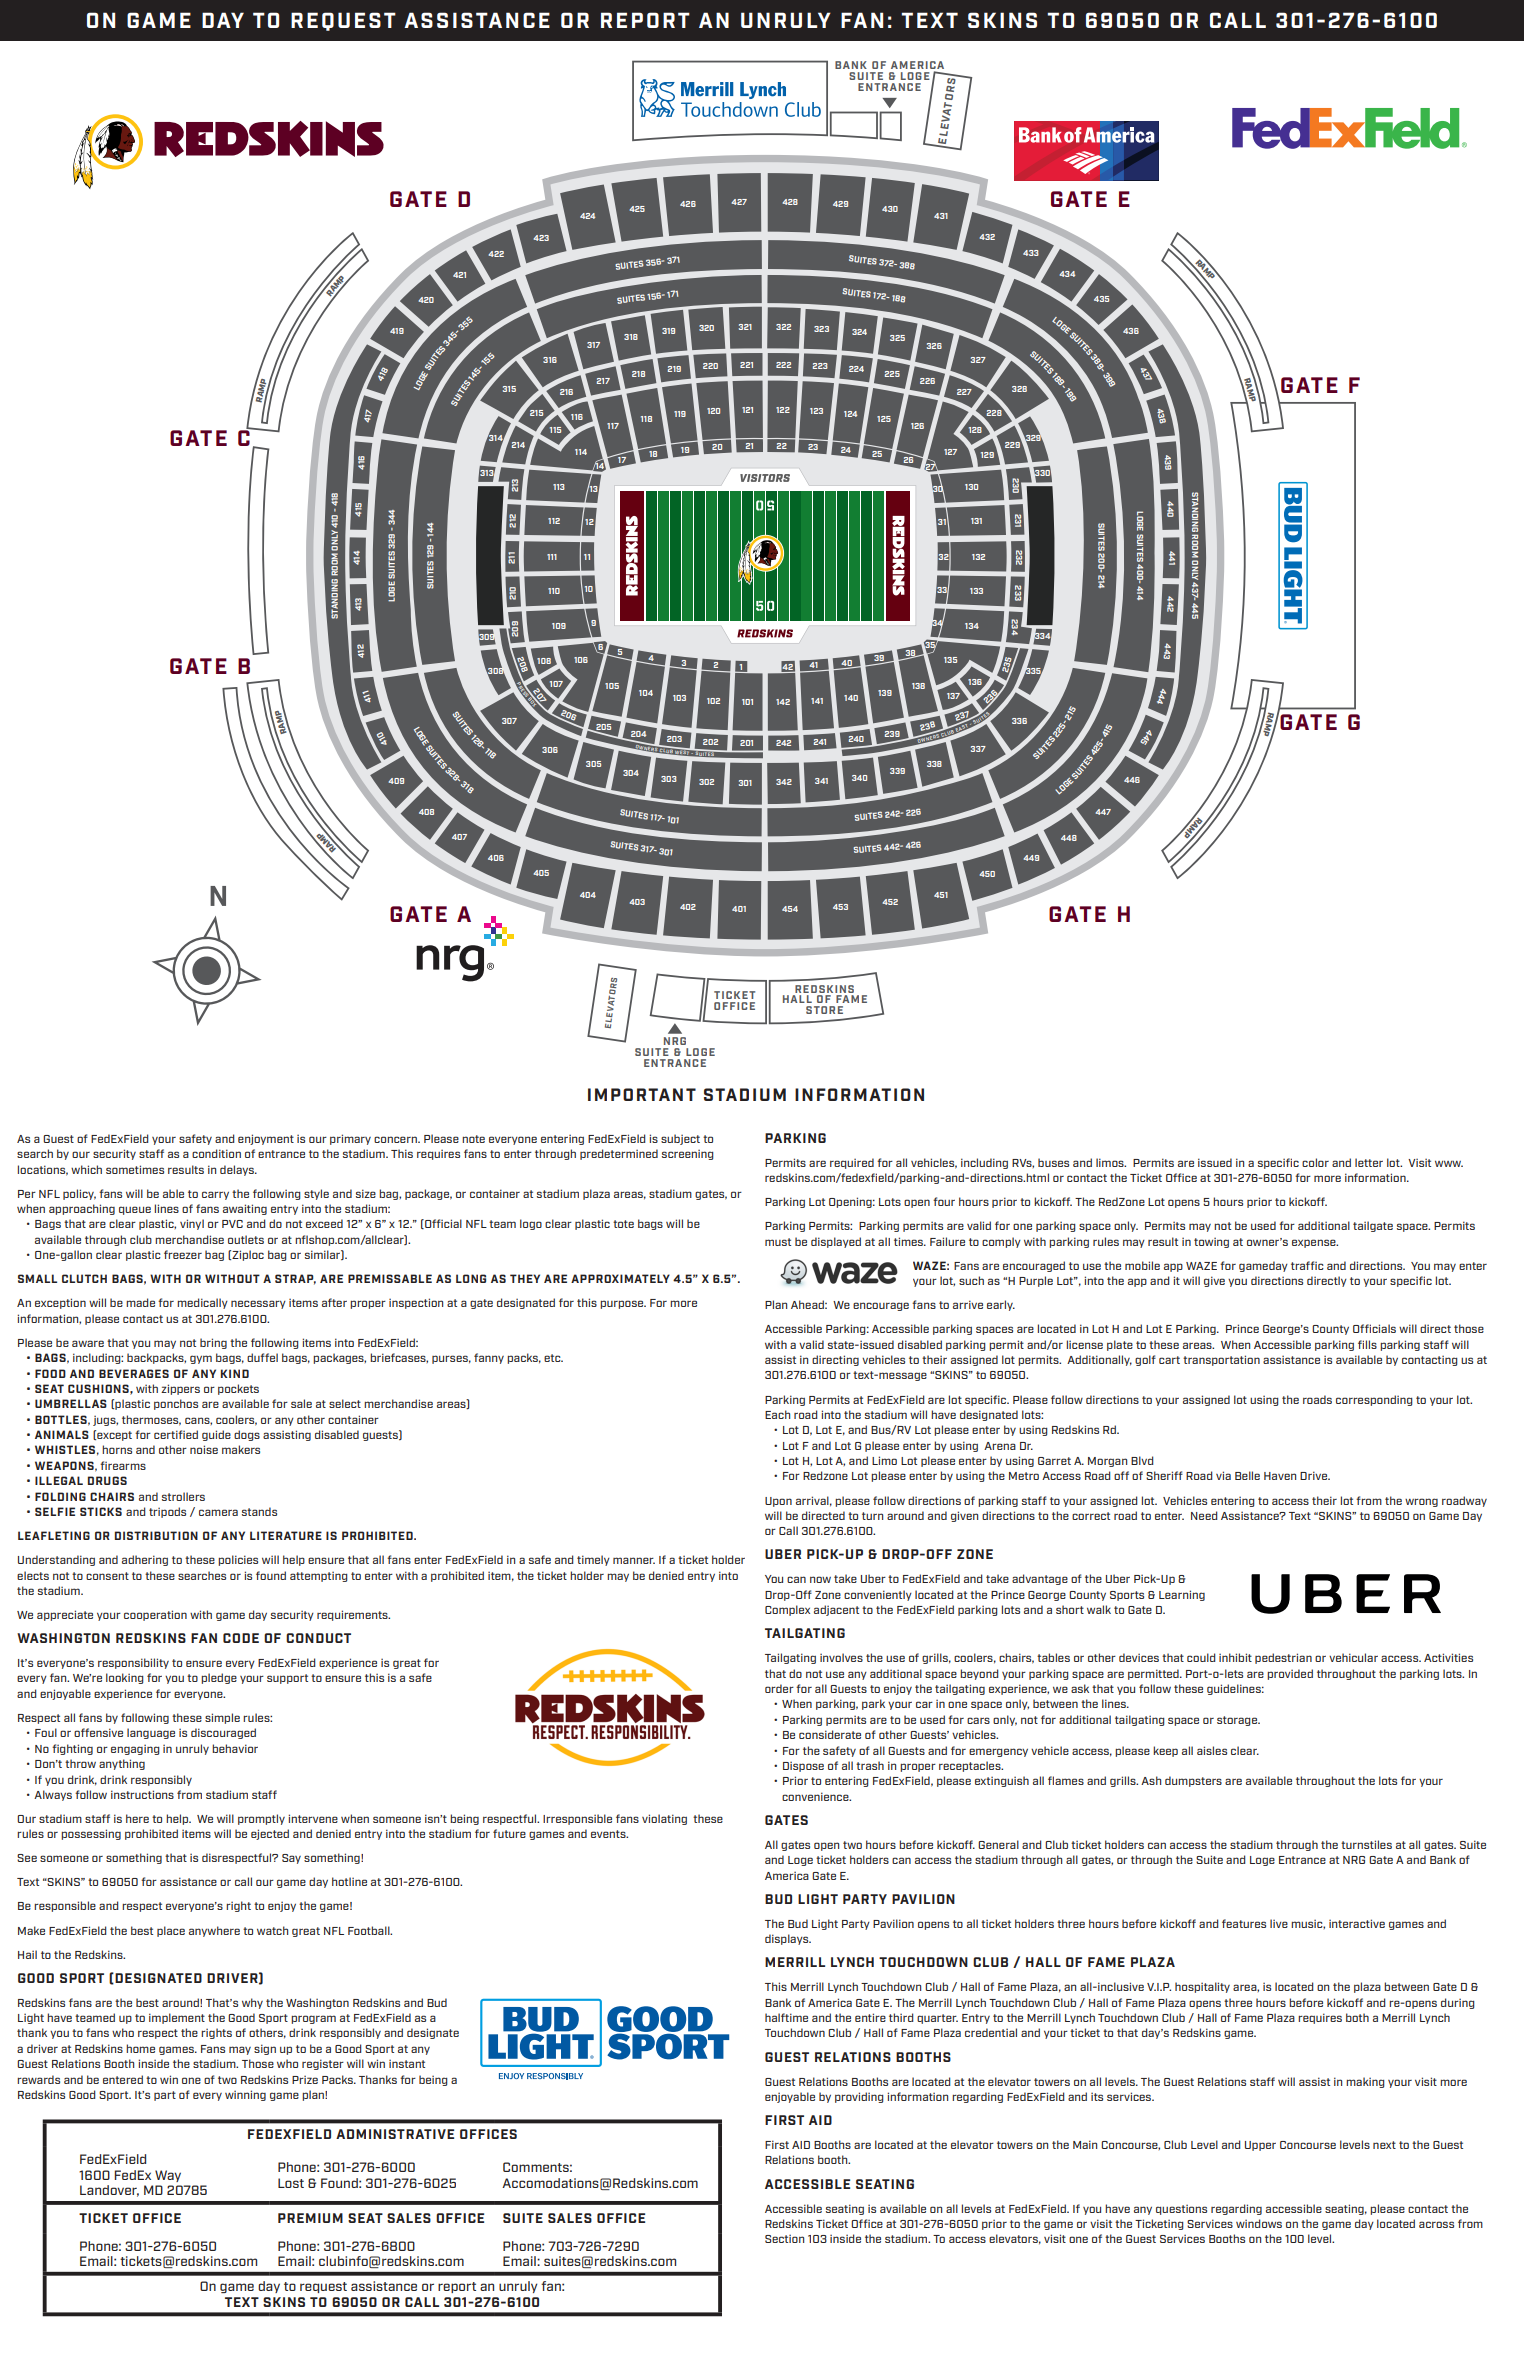  Describe the element at coordinates (824, 1010) in the page. I see `STORE` at that location.
